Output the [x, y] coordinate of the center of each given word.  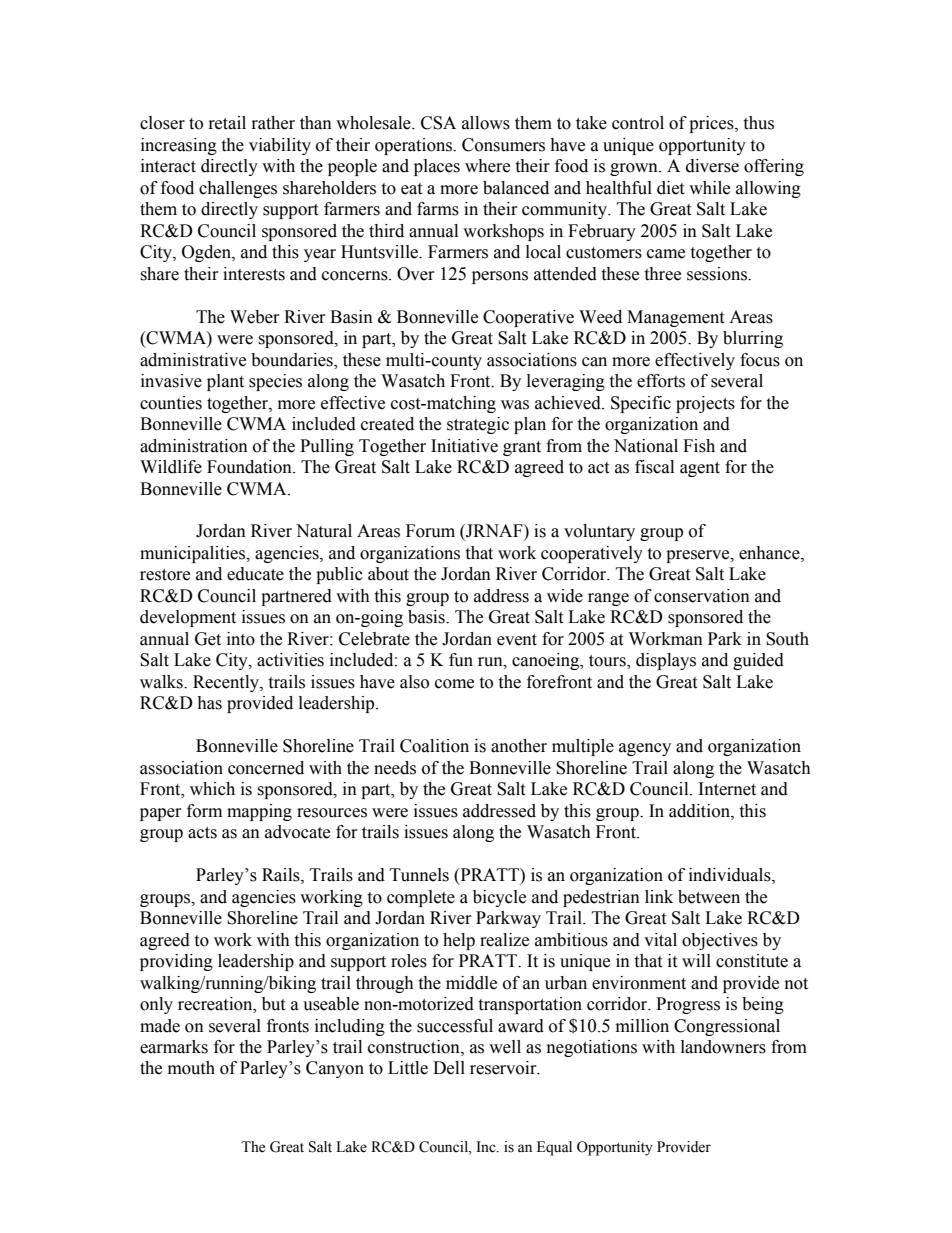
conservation [702, 596]
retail [227, 123]
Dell [449, 1068]
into [241, 639]
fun [461, 660]
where [487, 166]
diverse [712, 166]
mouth [191, 1068]
